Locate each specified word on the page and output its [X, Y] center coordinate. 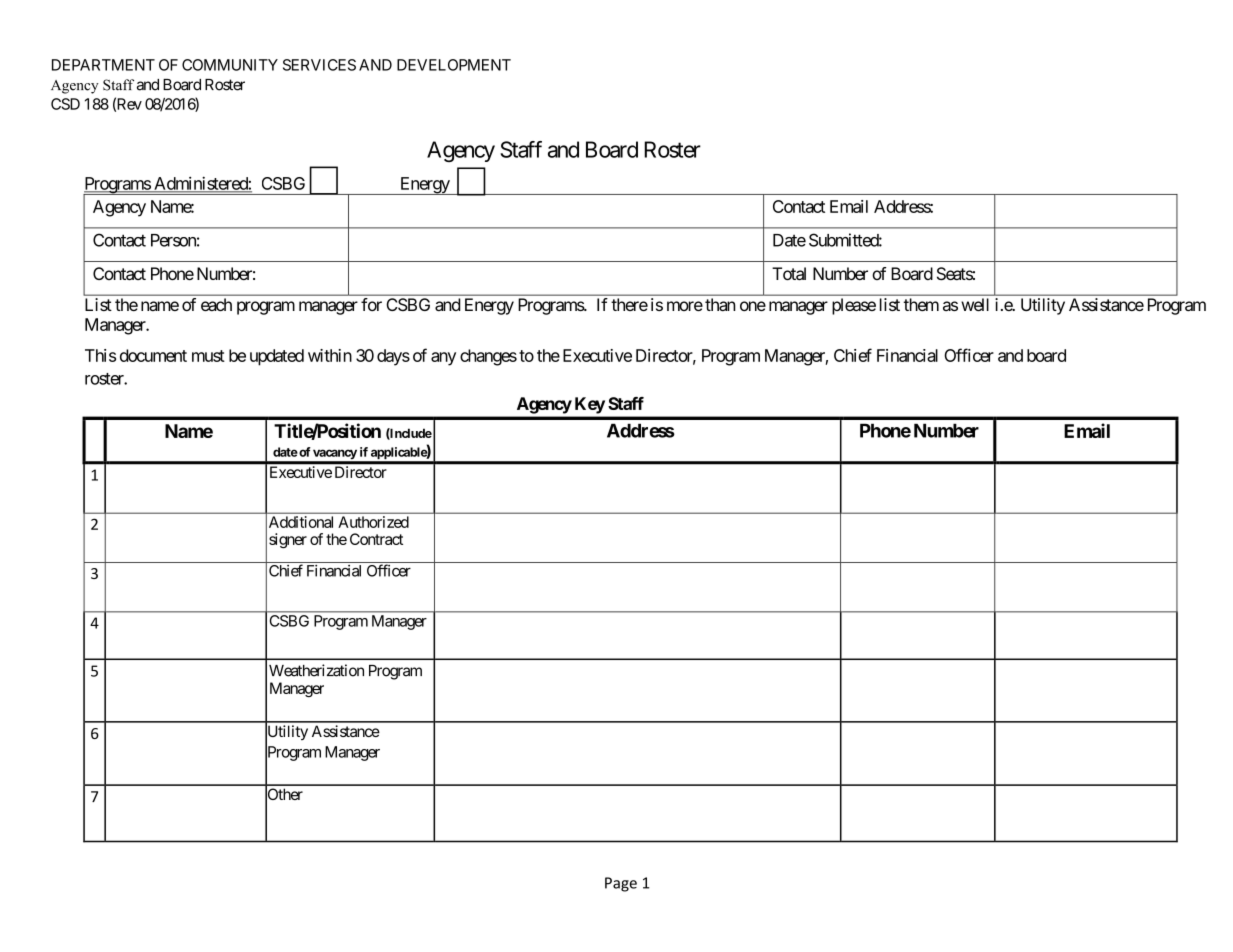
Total [789, 273]
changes [488, 357]
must [208, 356]
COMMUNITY [230, 65]
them [921, 304]
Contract [376, 539]
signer [288, 540]
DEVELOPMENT [454, 65]
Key [590, 405]
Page [621, 884]
